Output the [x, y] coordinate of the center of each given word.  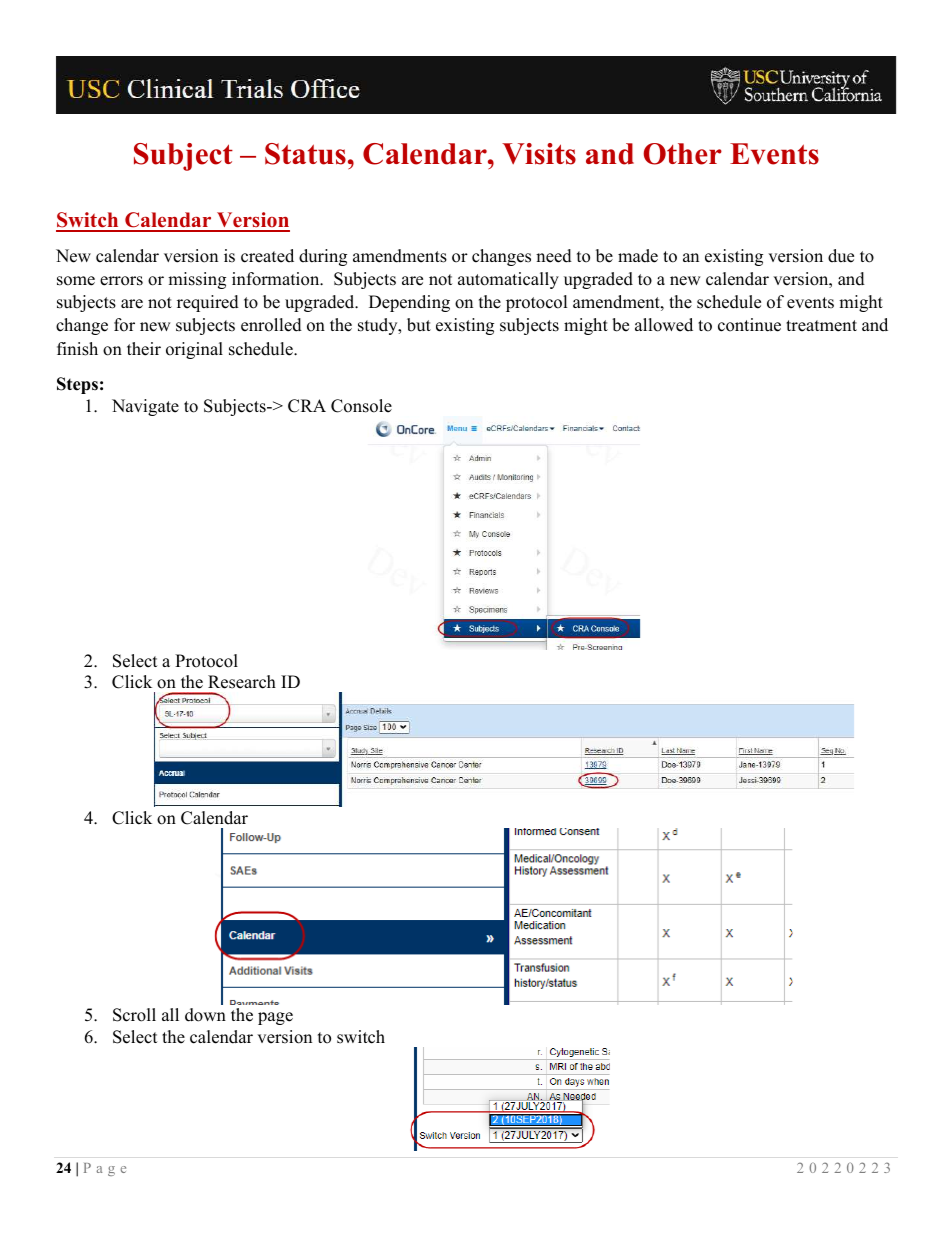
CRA [307, 406]
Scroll [134, 1015]
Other [682, 154]
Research [242, 682]
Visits [539, 154]
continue [749, 325]
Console [361, 406]
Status [305, 154]
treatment [821, 326]
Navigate [145, 407]
